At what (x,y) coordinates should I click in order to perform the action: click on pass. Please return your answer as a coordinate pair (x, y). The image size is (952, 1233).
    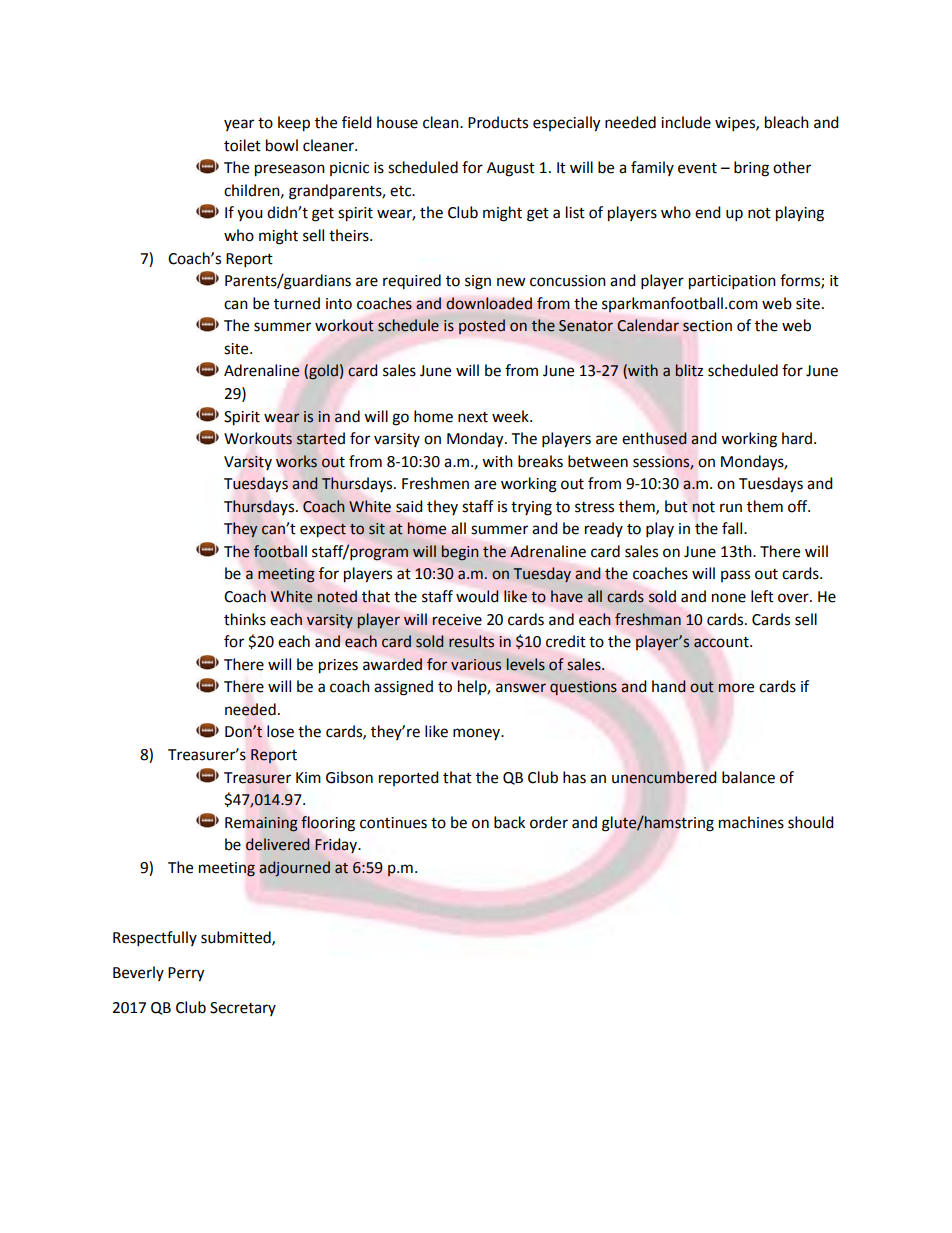
    Looking at the image, I should click on (735, 576).
